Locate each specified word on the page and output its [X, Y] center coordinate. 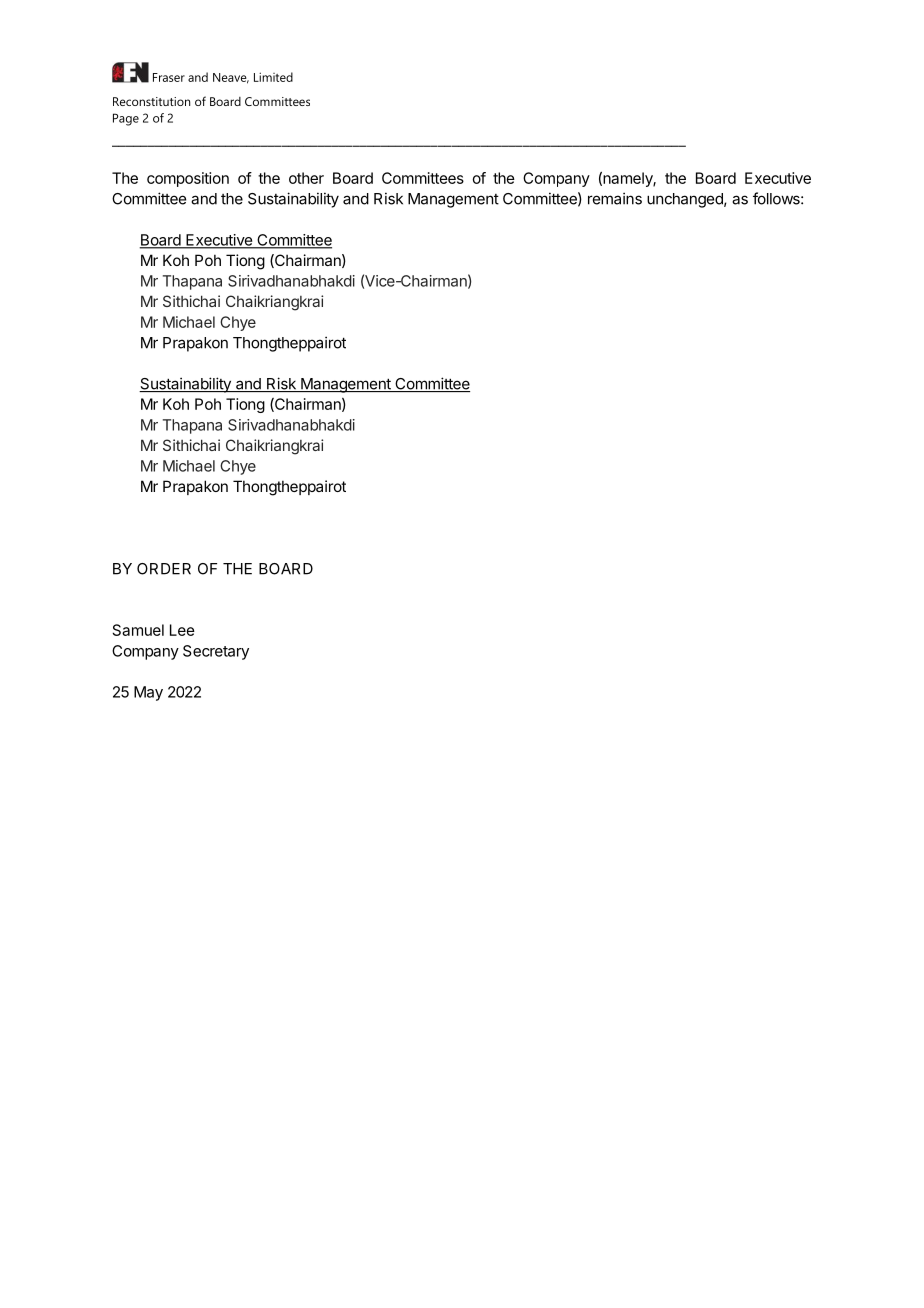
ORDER [164, 569]
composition [188, 179]
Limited [273, 77]
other [306, 178]
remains [615, 198]
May [148, 693]
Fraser [169, 77]
